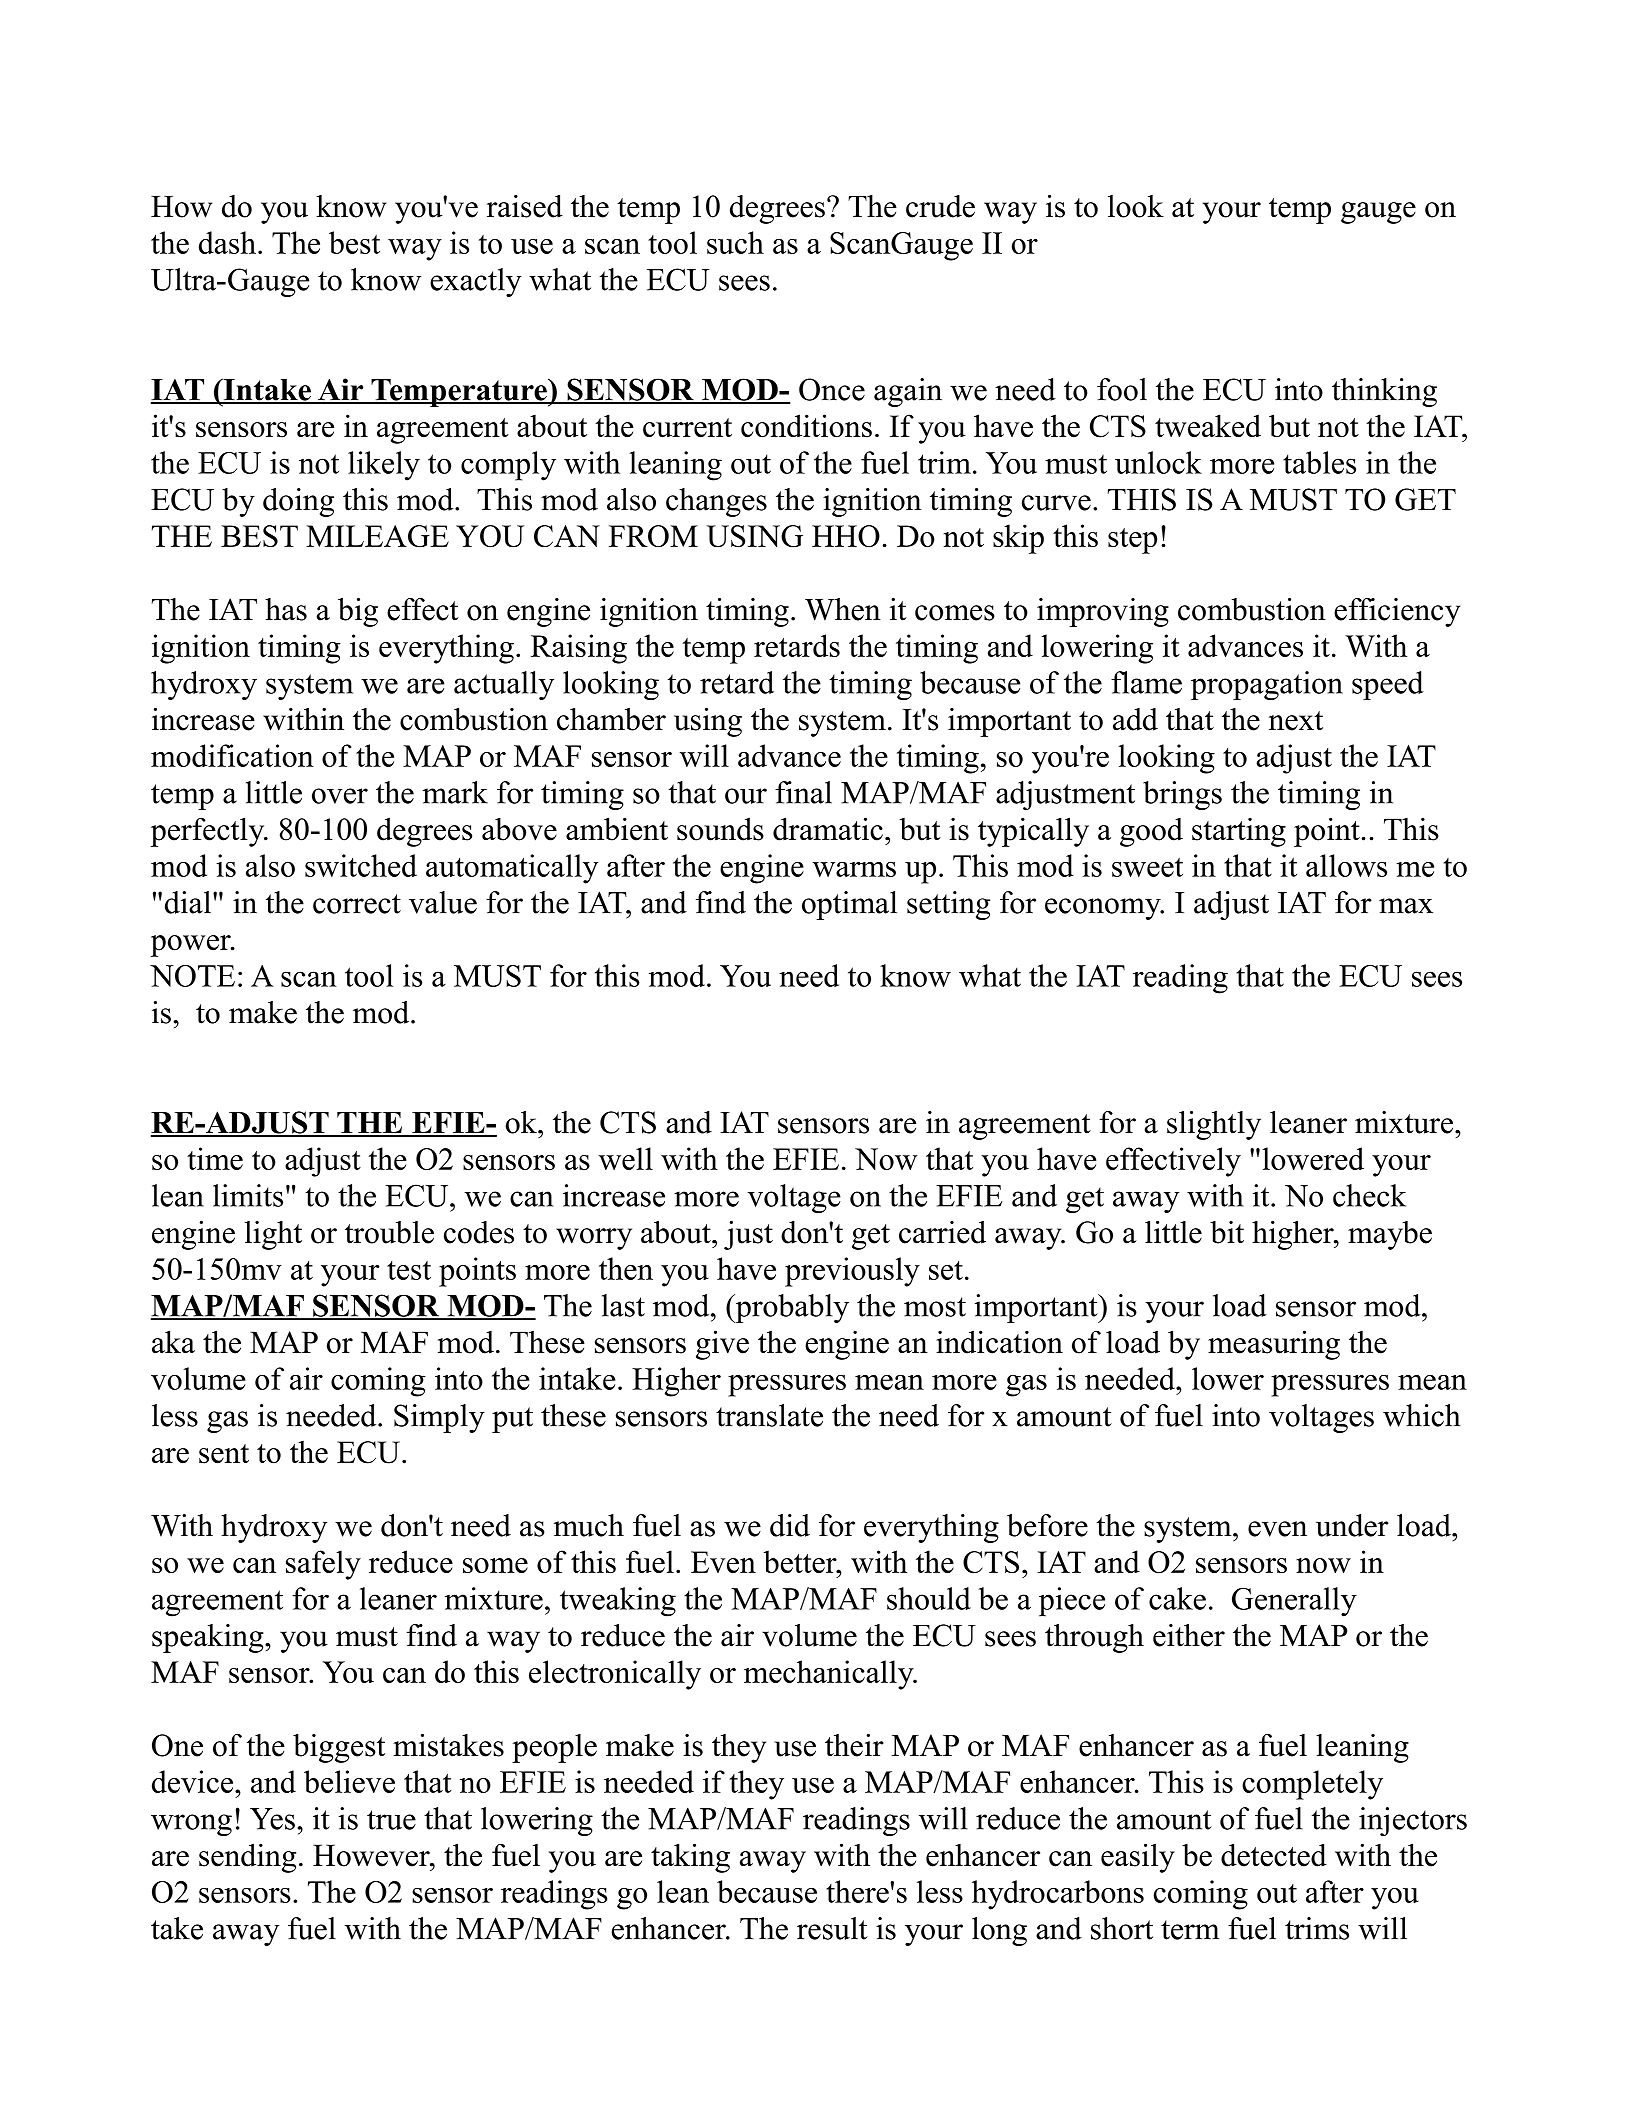 This screenshot has height=2103, width=1625. What do you see at coordinates (227, 242) in the screenshot?
I see `dash` at bounding box center [227, 242].
